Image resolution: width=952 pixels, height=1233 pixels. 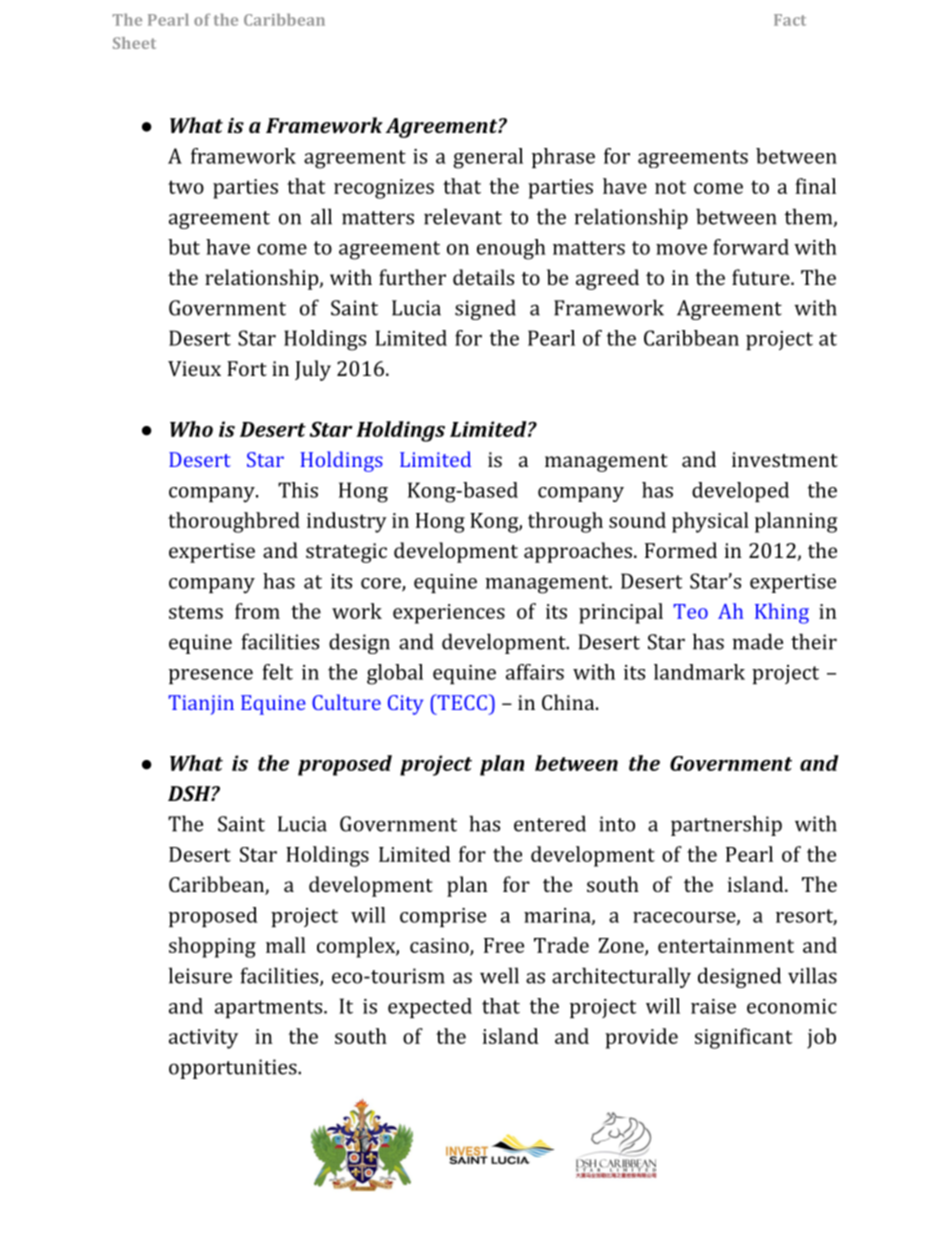 I want to click on physical, so click(x=710, y=522).
